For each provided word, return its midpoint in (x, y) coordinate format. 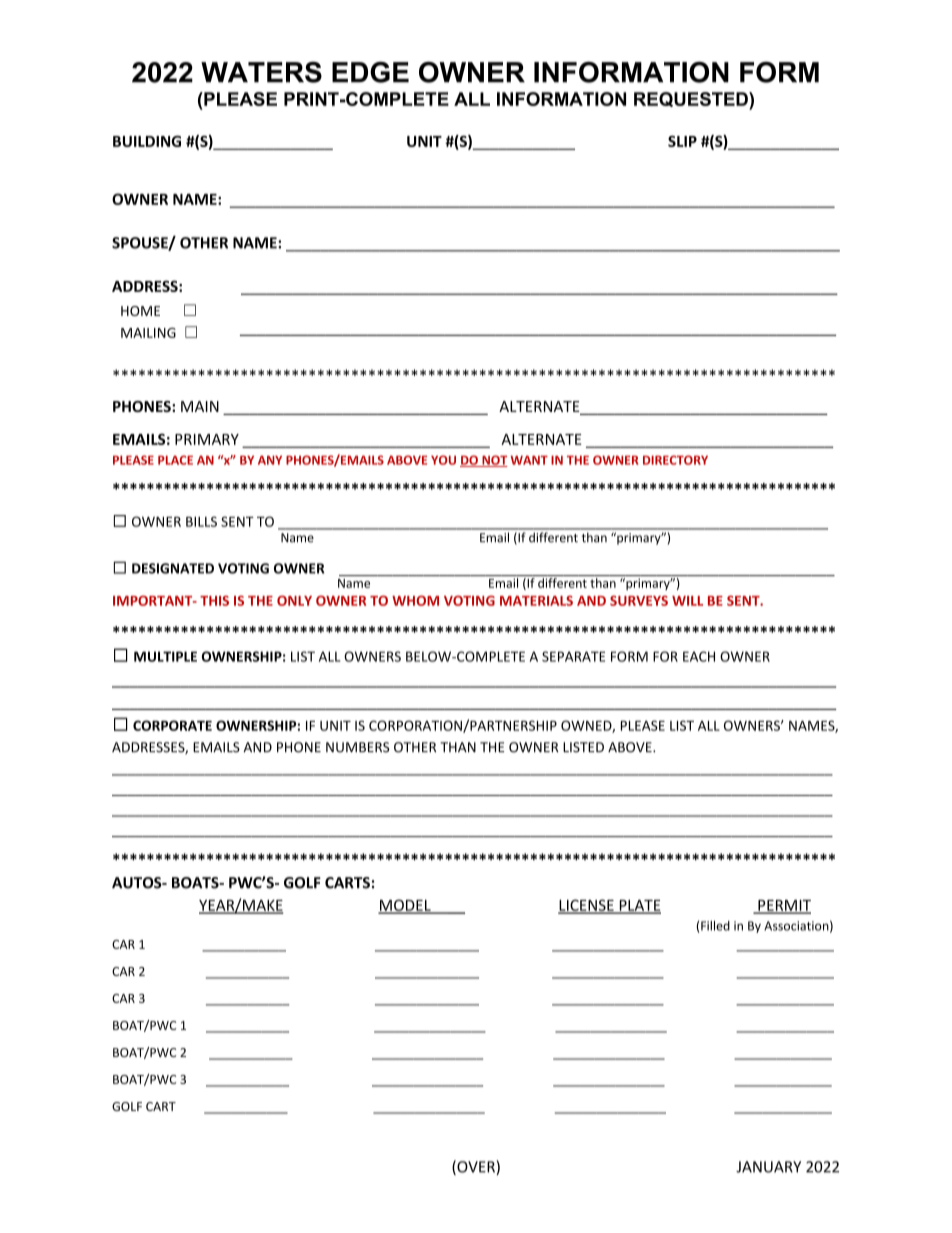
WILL (687, 601)
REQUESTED (692, 101)
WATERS (261, 72)
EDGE (370, 72)
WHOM (415, 600)
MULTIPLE (165, 656)
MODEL (405, 906)
